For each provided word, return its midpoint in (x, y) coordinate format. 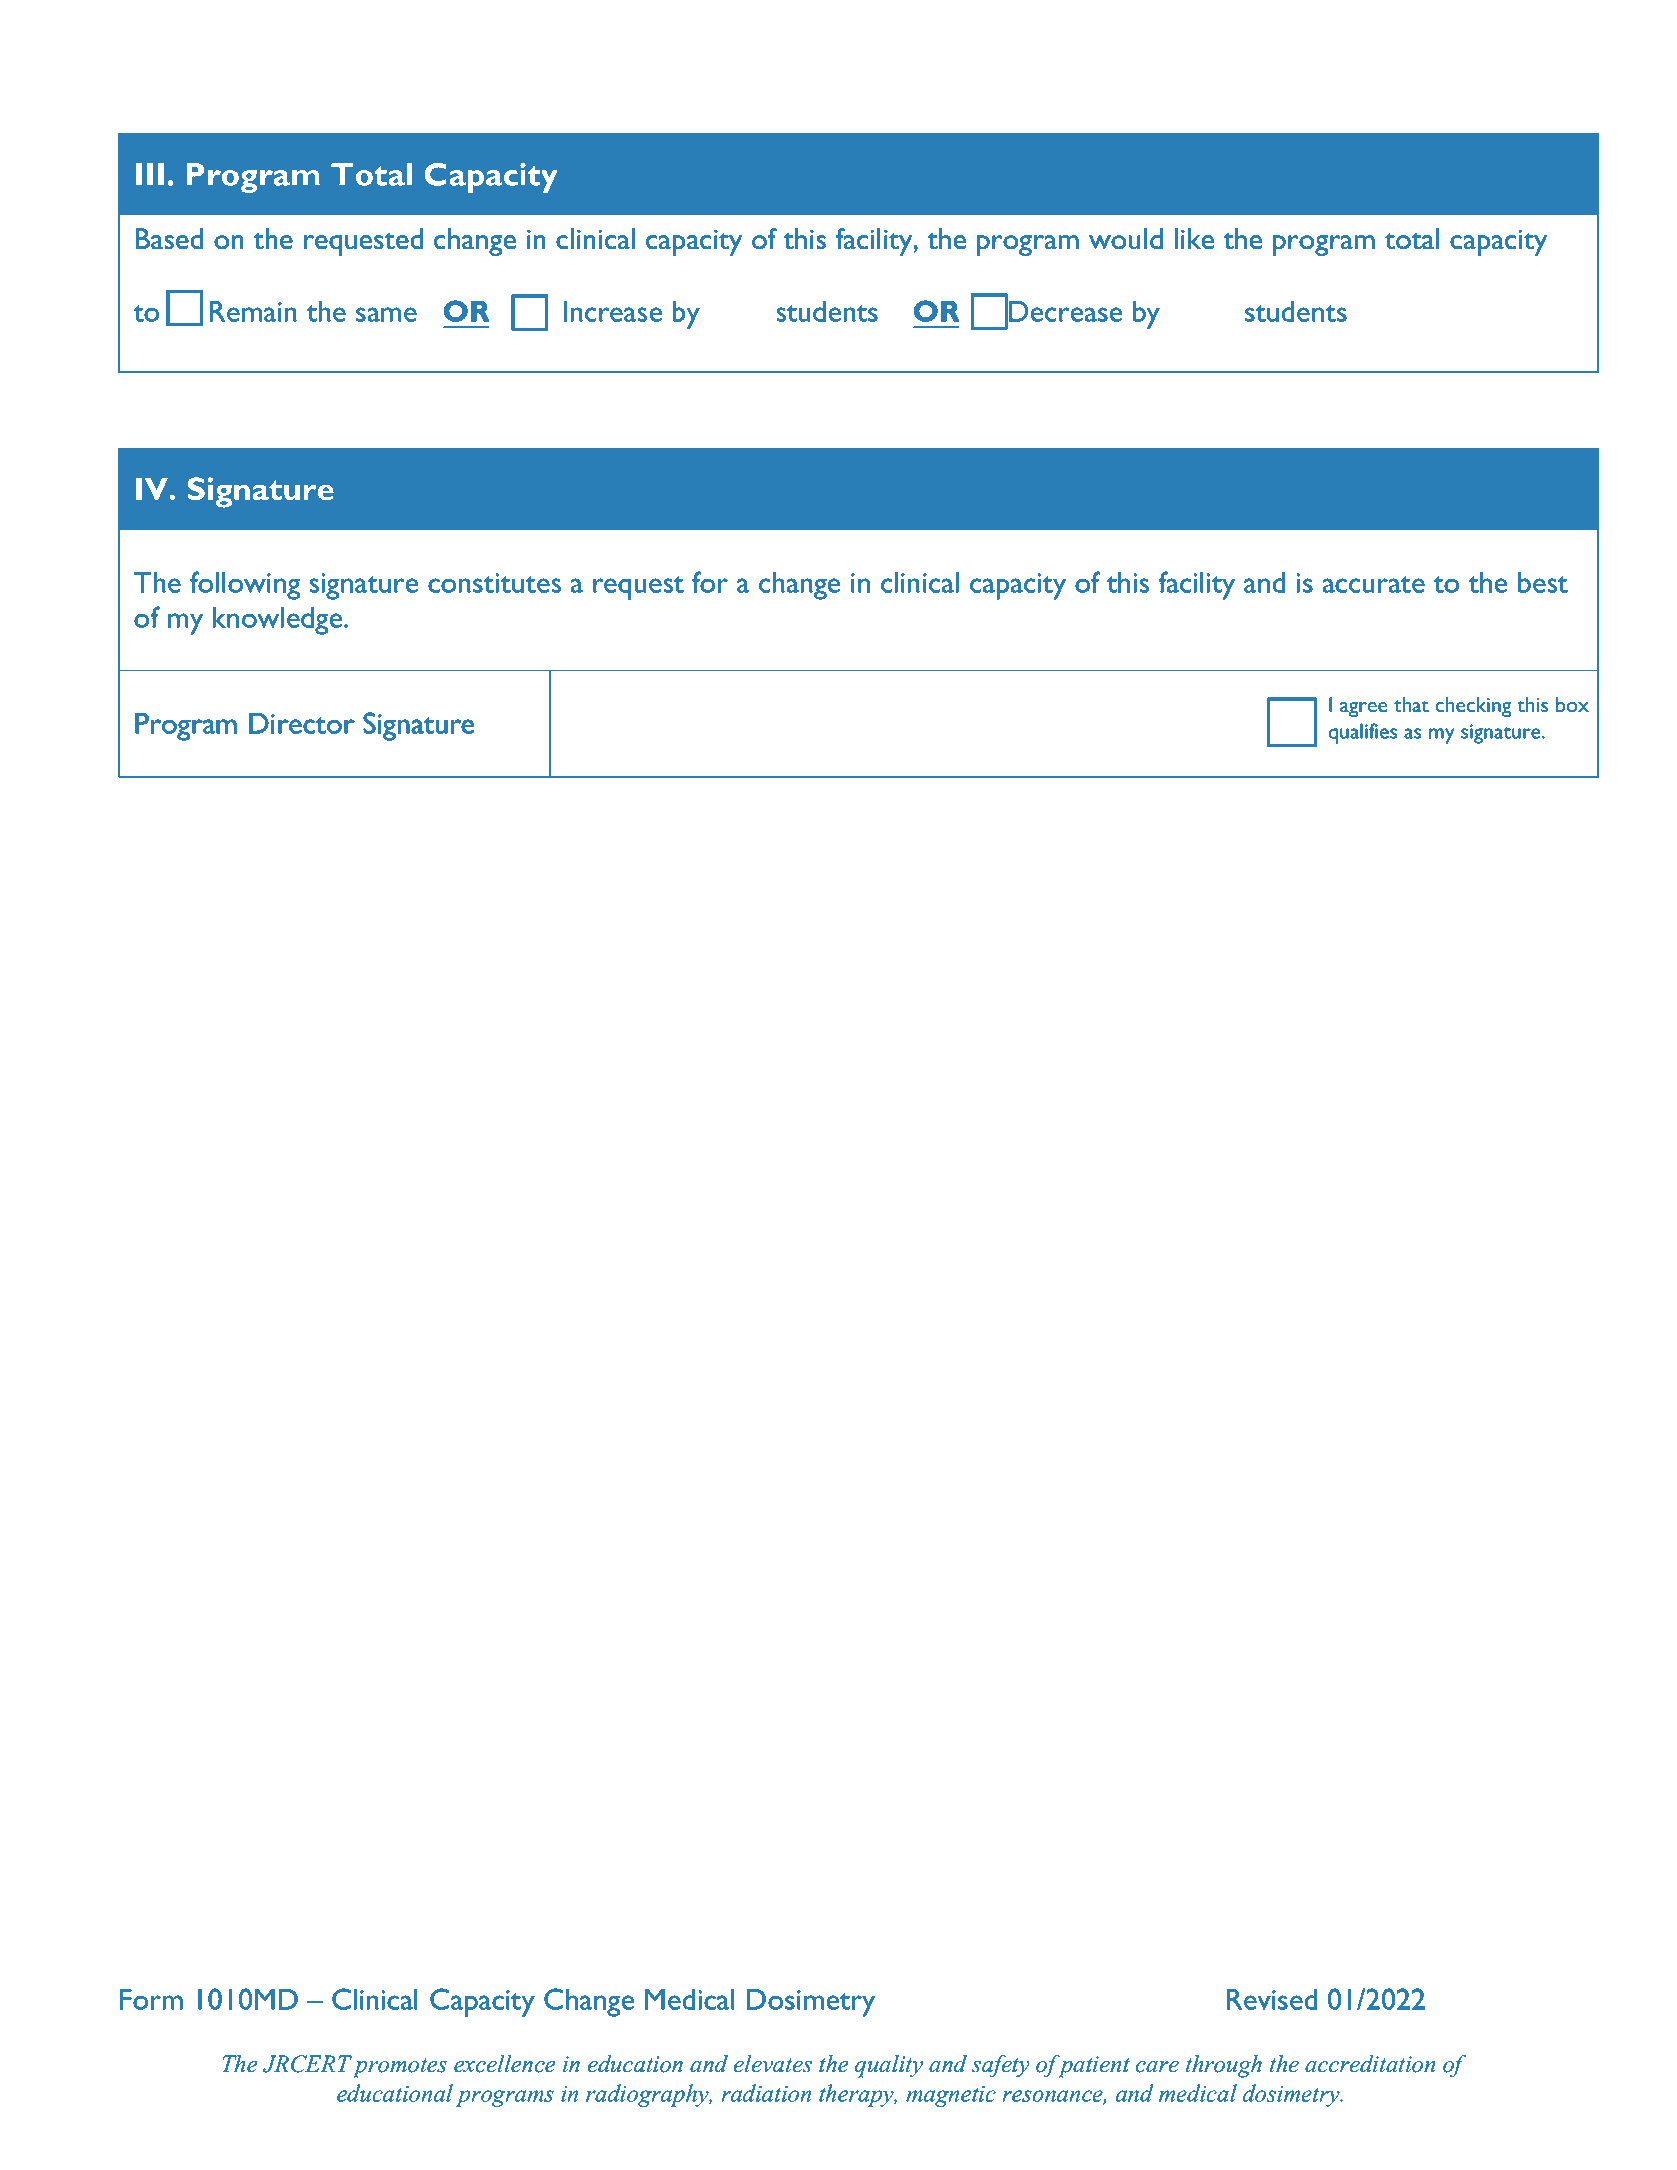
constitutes (494, 583)
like (1194, 239)
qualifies (1362, 733)
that (1411, 704)
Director (302, 723)
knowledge (277, 621)
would (1126, 239)
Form (151, 1999)
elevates (772, 2064)
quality (889, 2066)
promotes (400, 2068)
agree (1364, 709)
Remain (253, 311)
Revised (1272, 1999)
